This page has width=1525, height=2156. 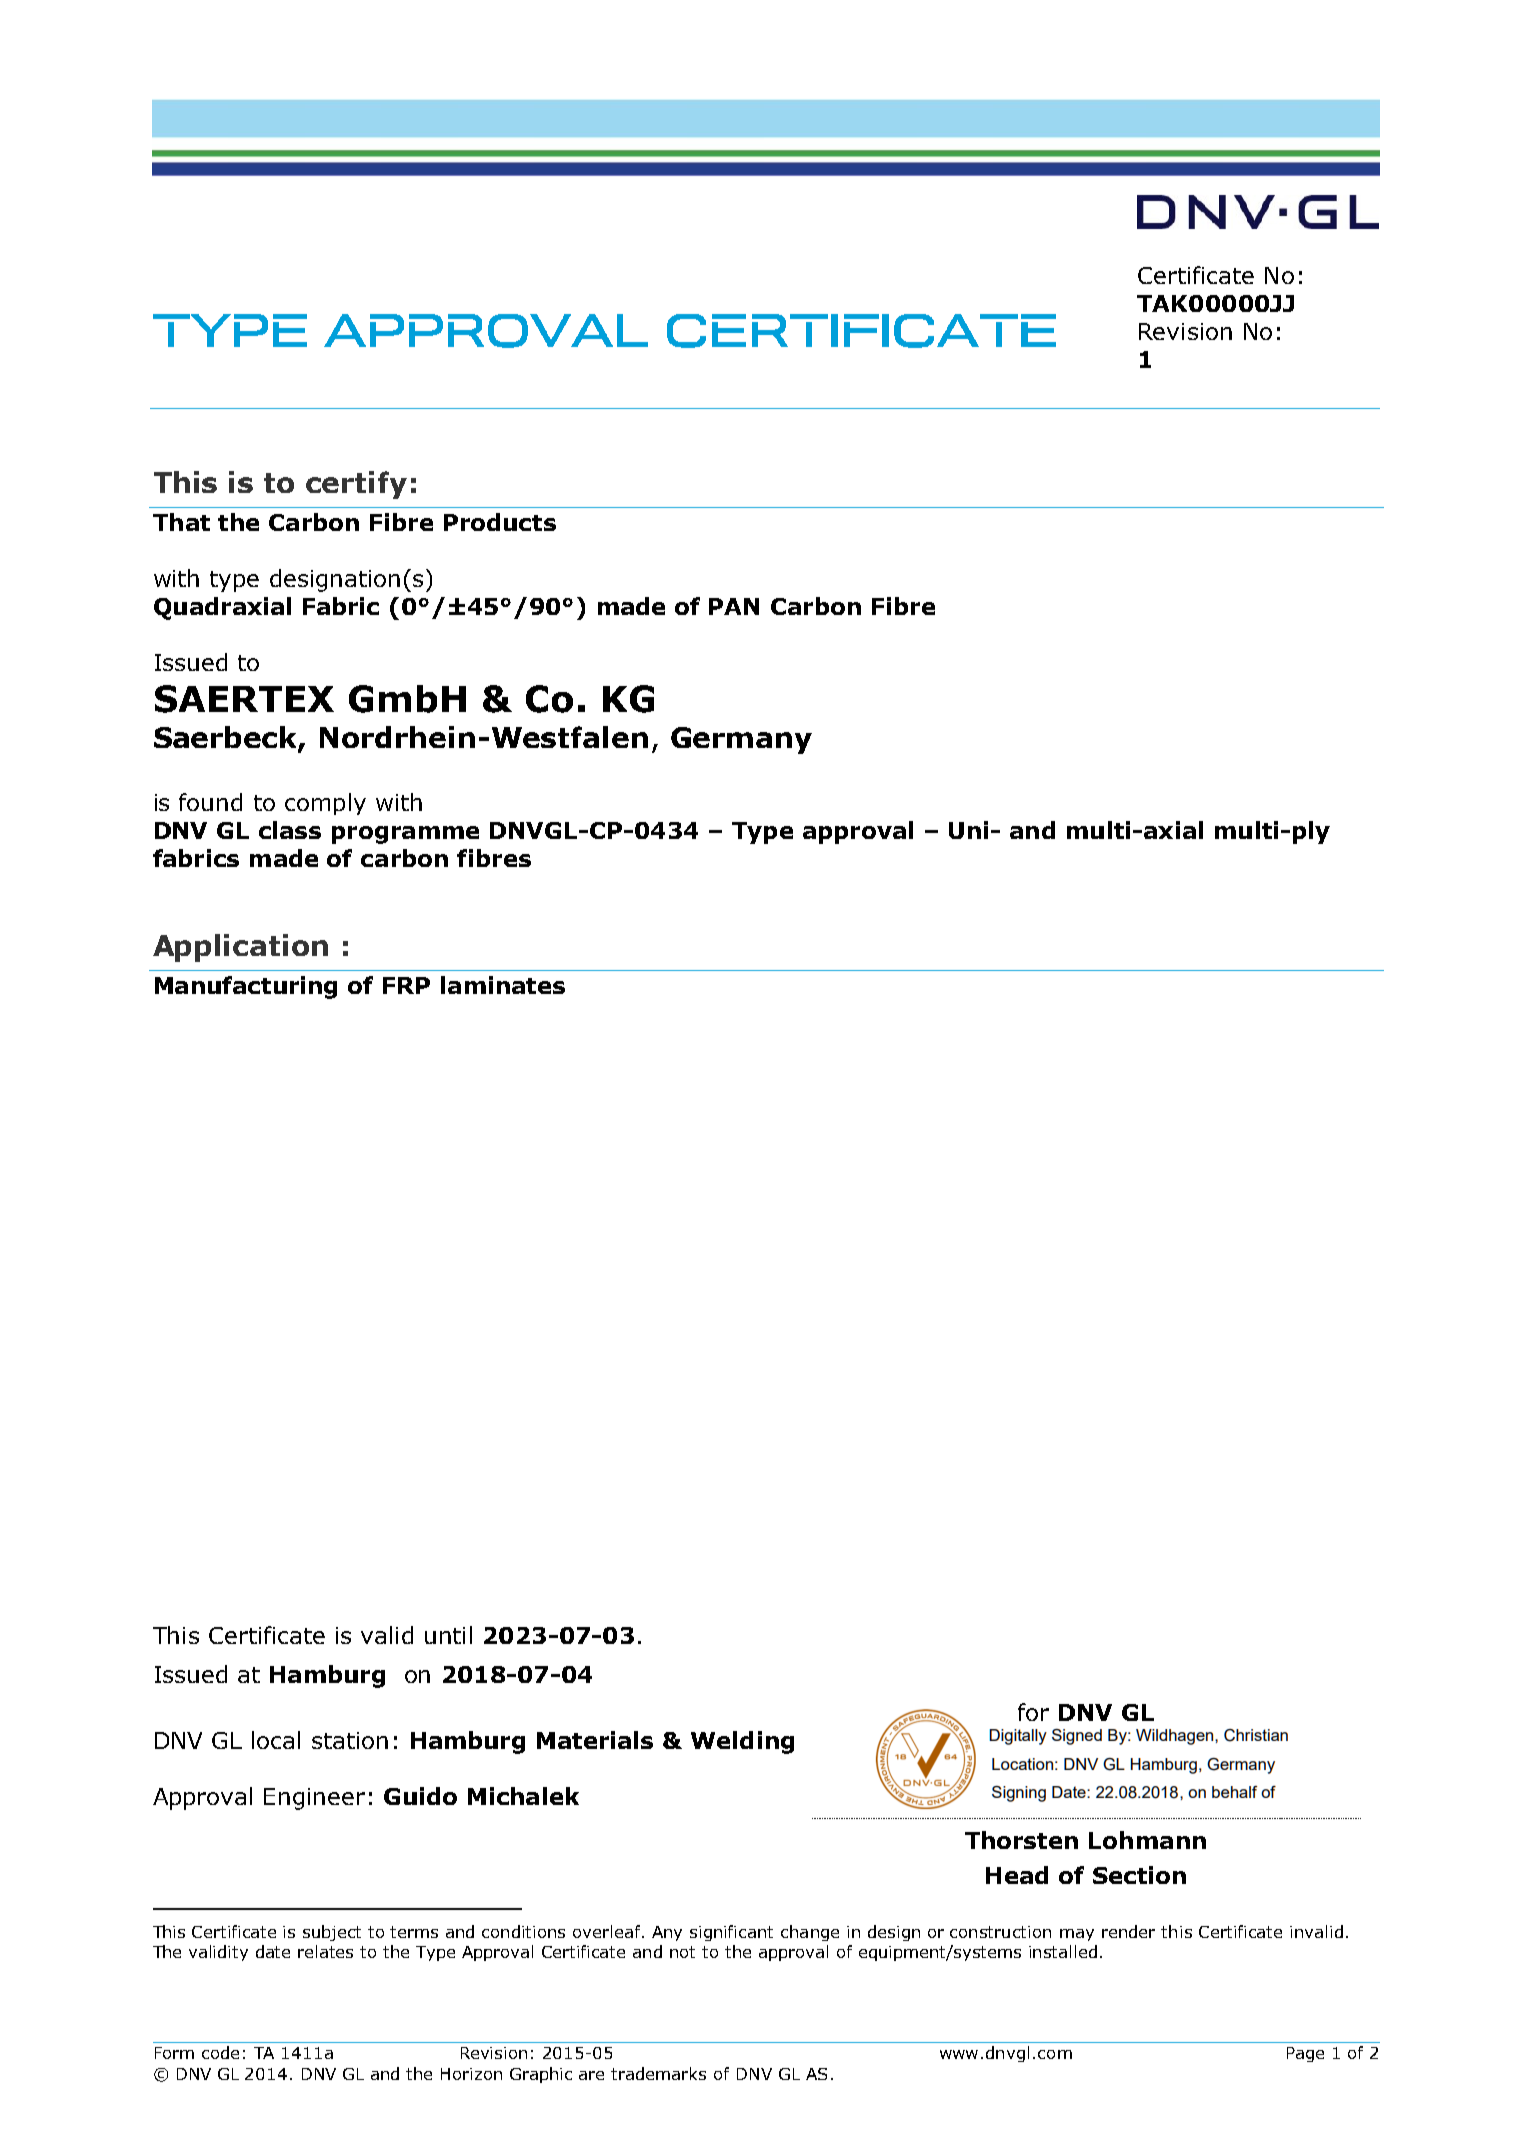 What do you see at coordinates (500, 522) in the page?
I see `Products` at bounding box center [500, 522].
